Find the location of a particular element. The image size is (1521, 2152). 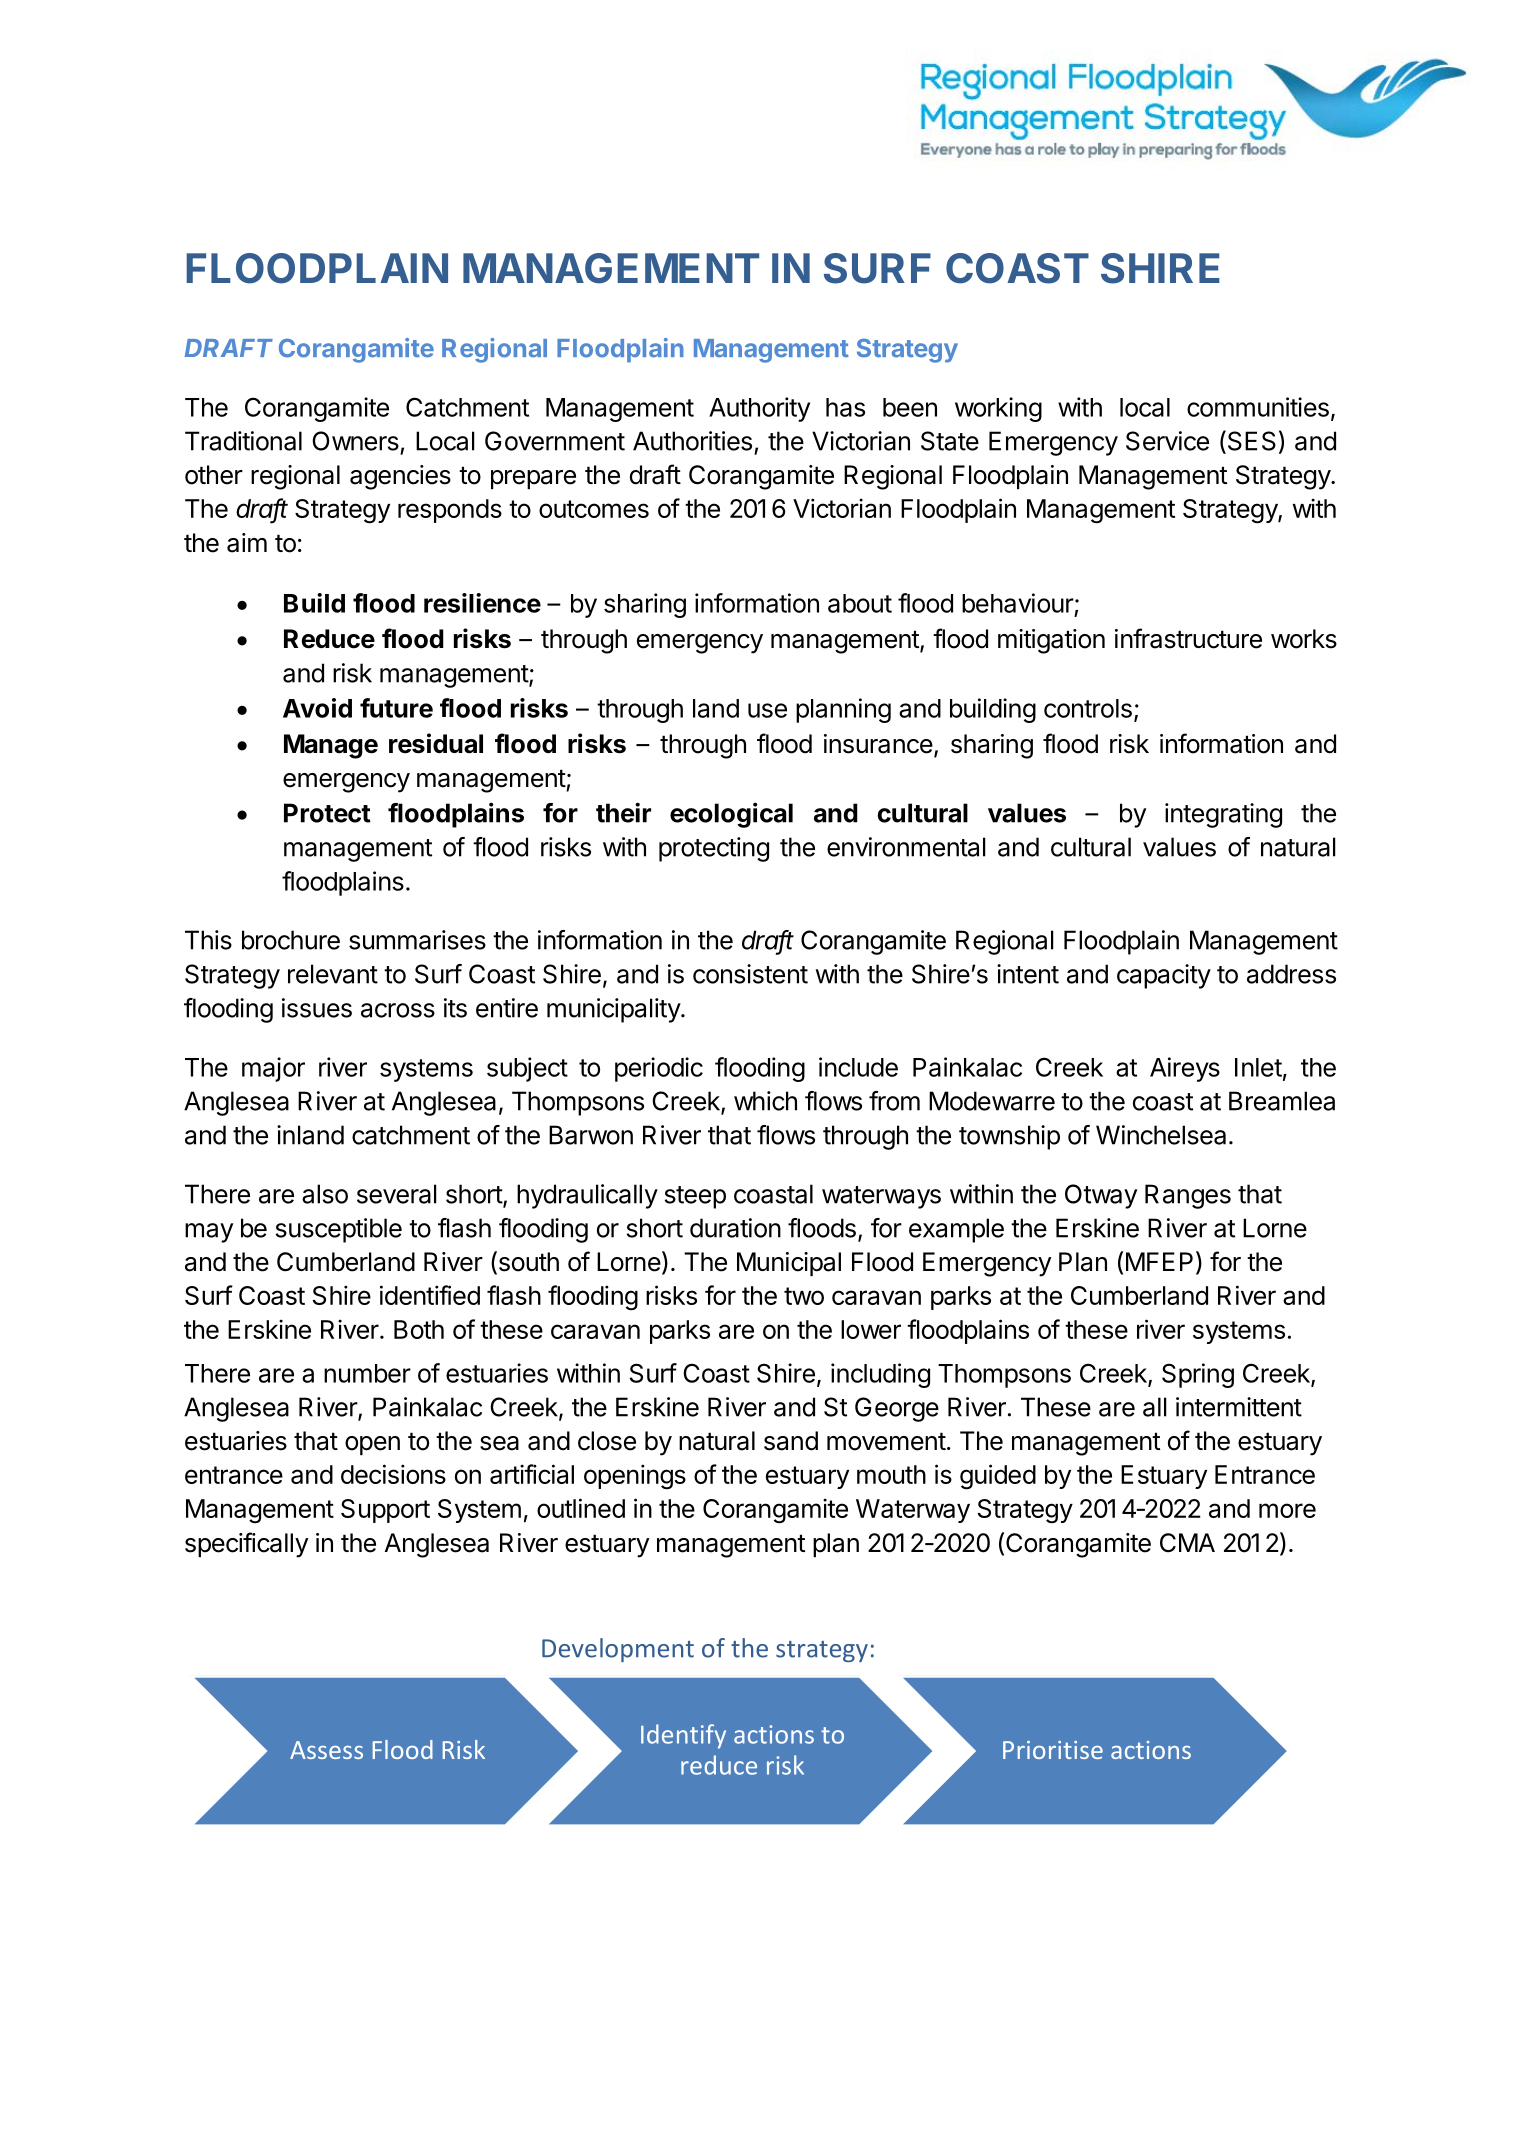

Spring is located at coordinates (1198, 1375).
